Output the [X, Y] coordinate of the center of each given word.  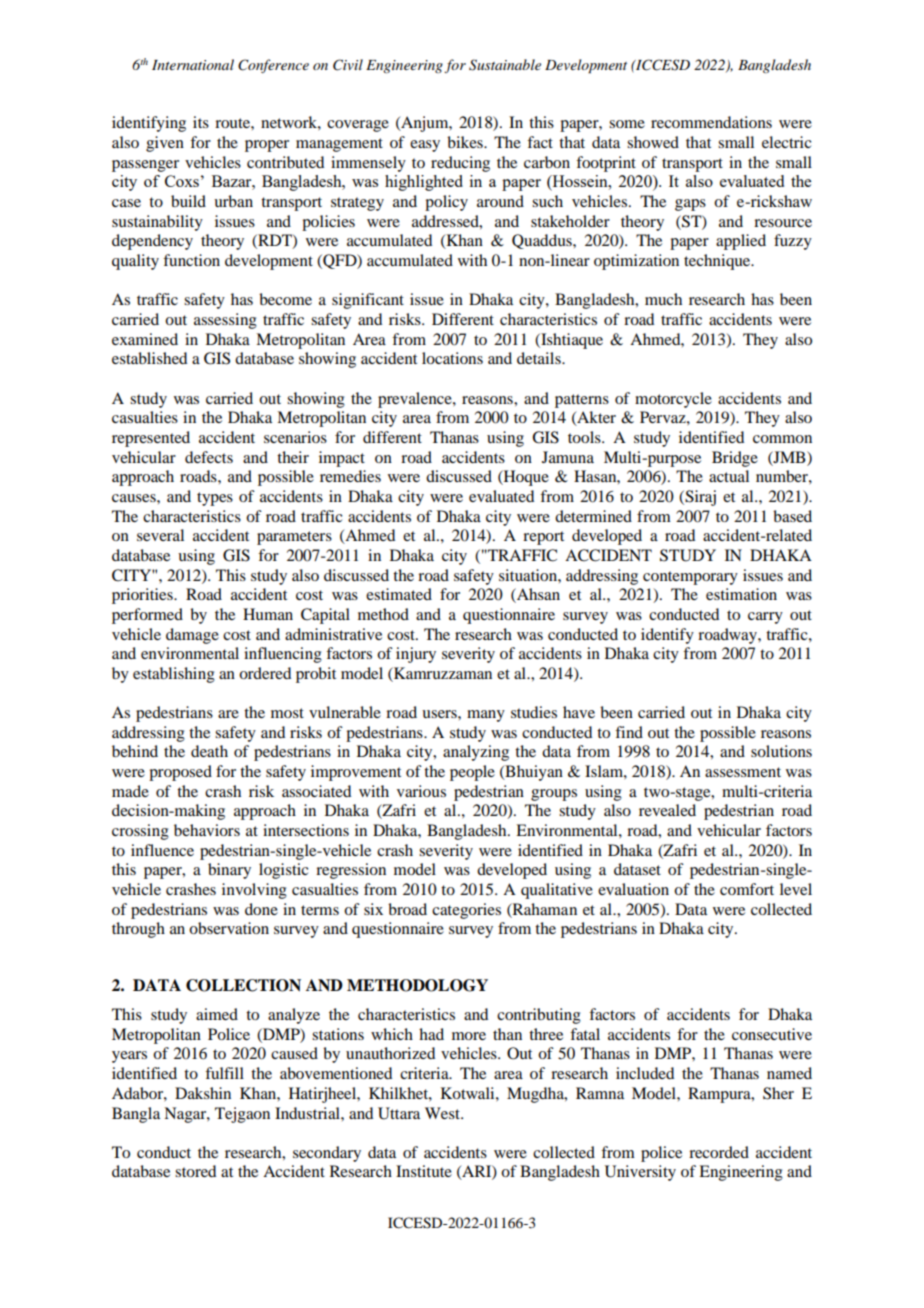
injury [416, 655]
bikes [466, 142]
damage [192, 636]
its [201, 122]
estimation [741, 594]
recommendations [711, 122]
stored [195, 1171]
